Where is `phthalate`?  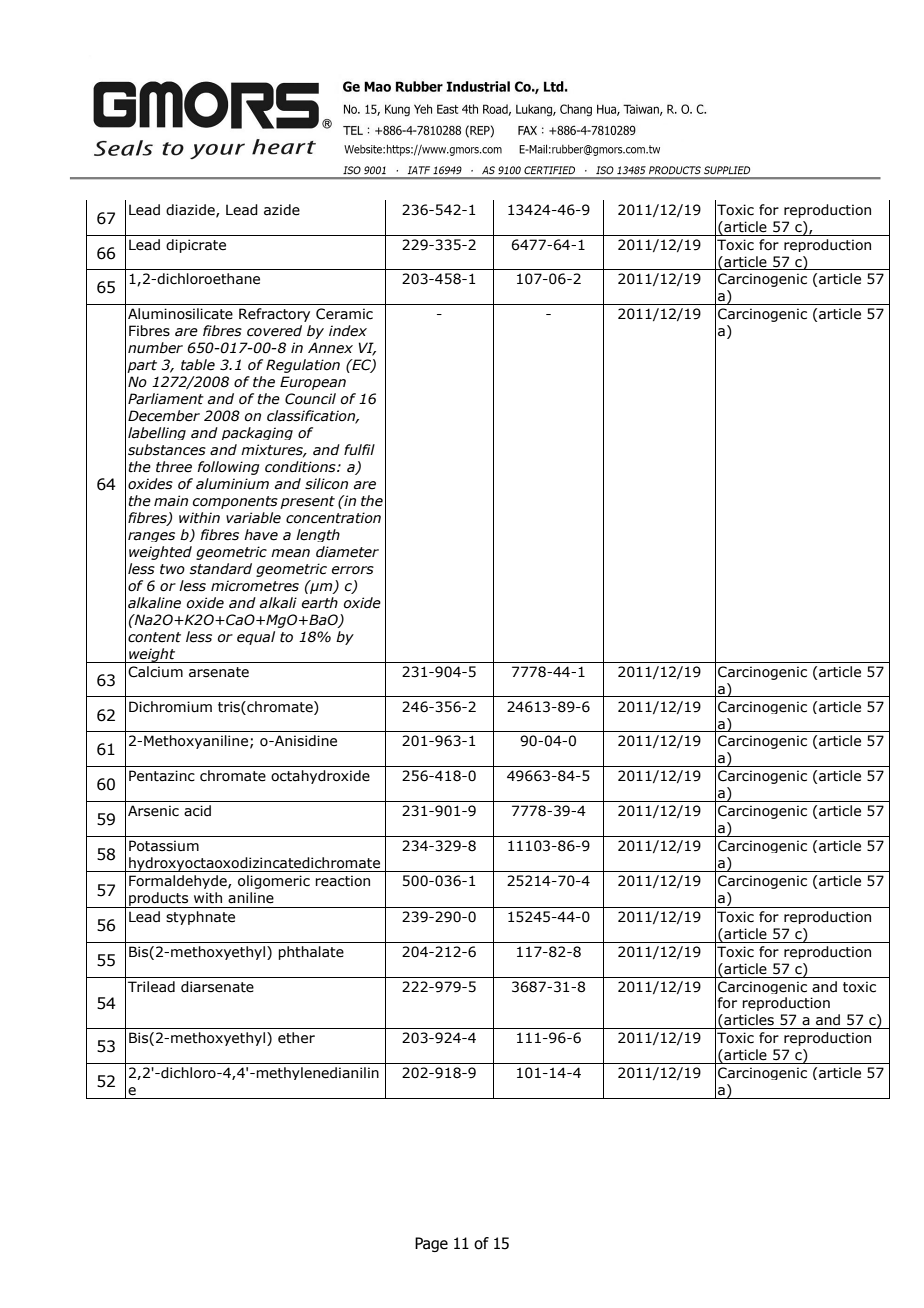
phthalate is located at coordinates (311, 953).
